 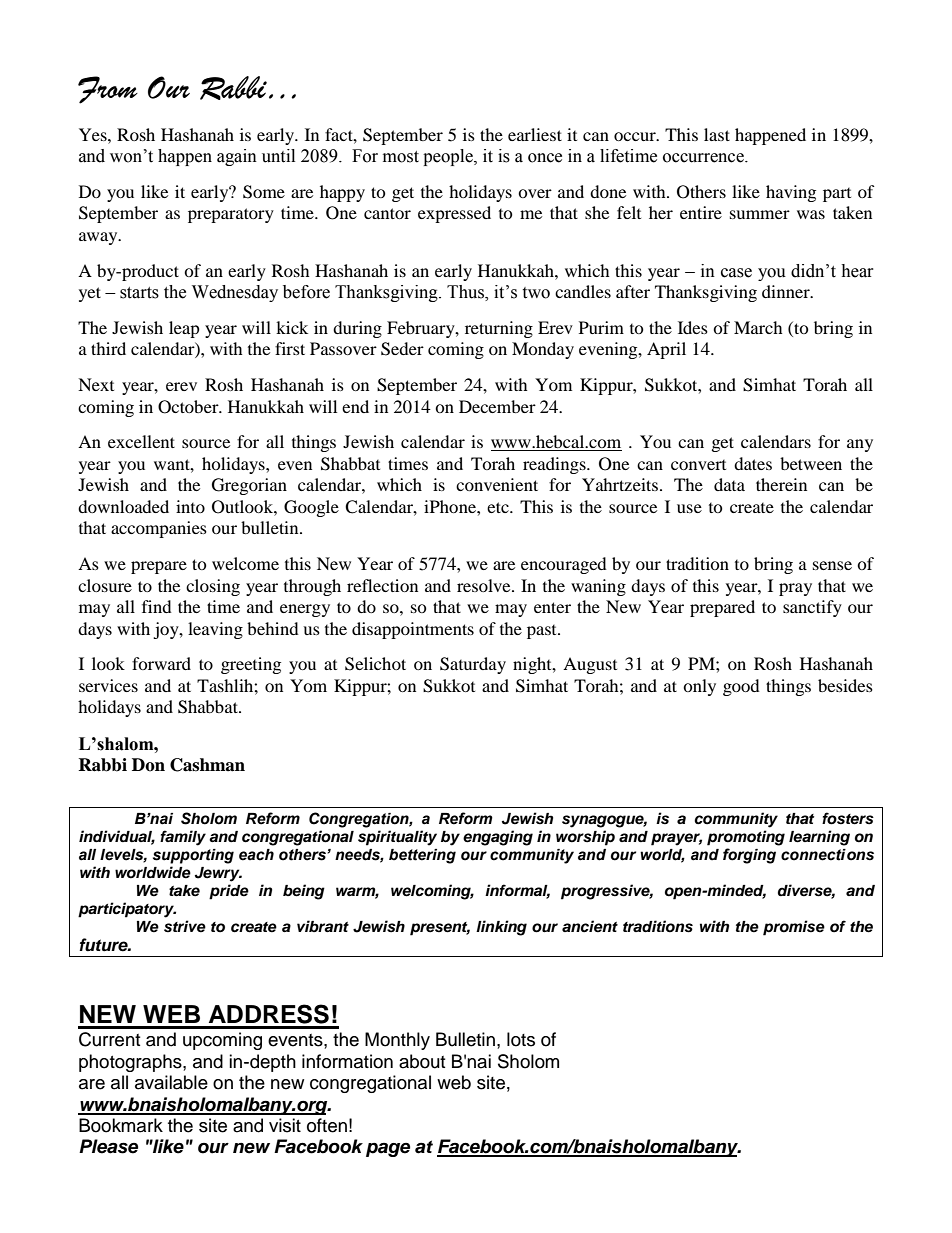 I want to click on about, so click(x=422, y=1061).
